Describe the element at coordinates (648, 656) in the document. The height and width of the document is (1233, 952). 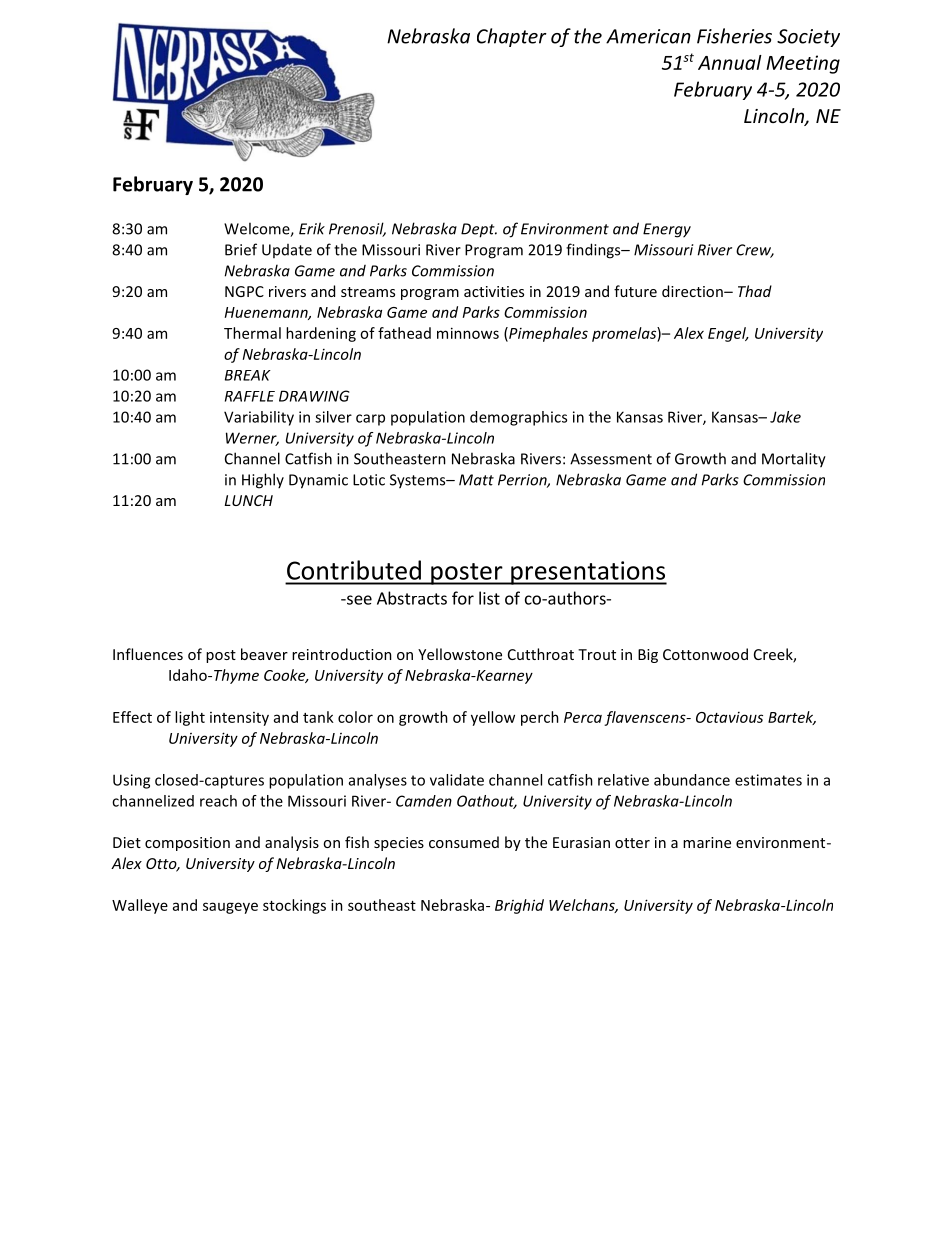
I see `Big` at that location.
